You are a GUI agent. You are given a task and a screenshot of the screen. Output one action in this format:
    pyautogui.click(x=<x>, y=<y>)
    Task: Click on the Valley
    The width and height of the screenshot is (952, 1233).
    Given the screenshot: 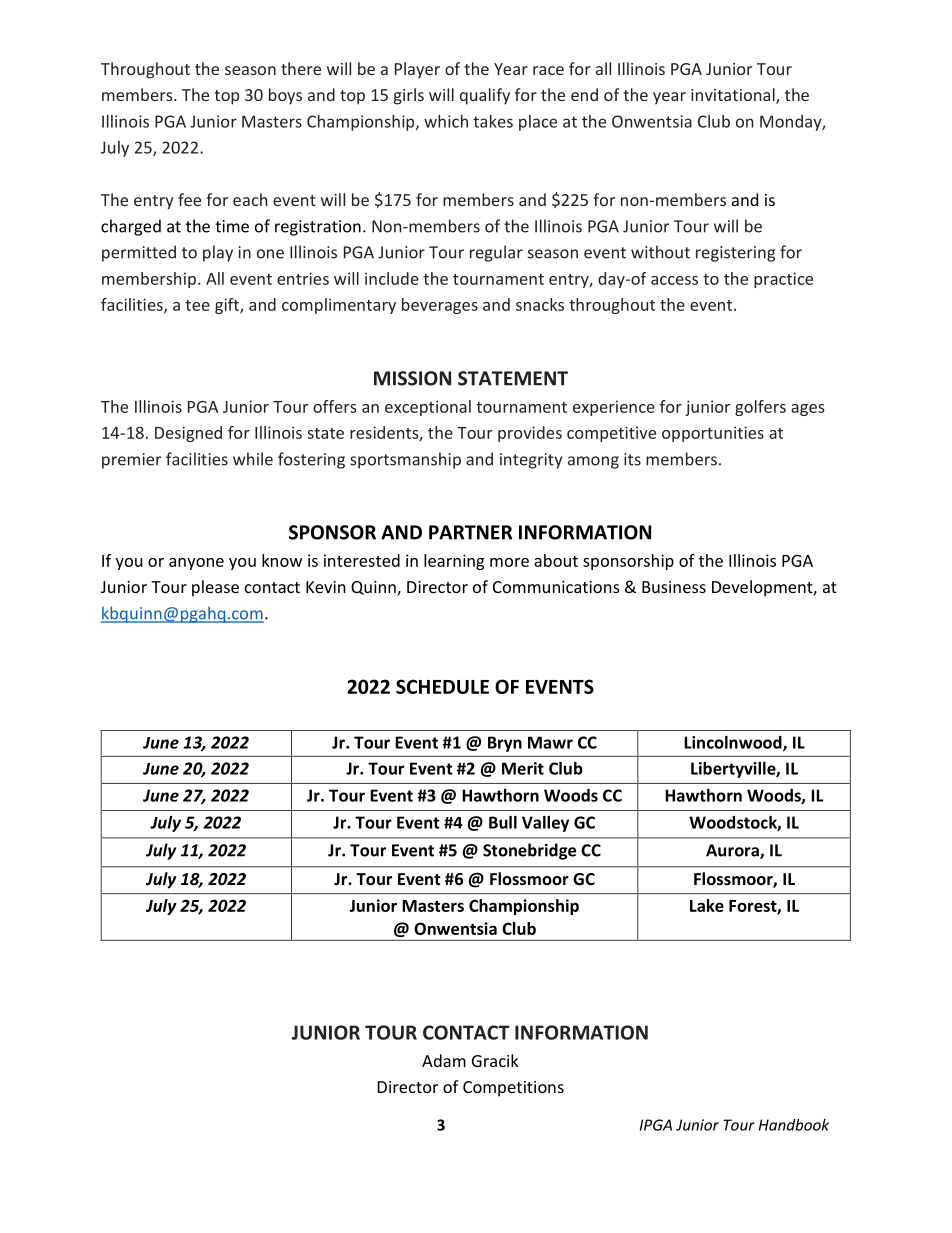 What is the action you would take?
    pyautogui.click(x=545, y=824)
